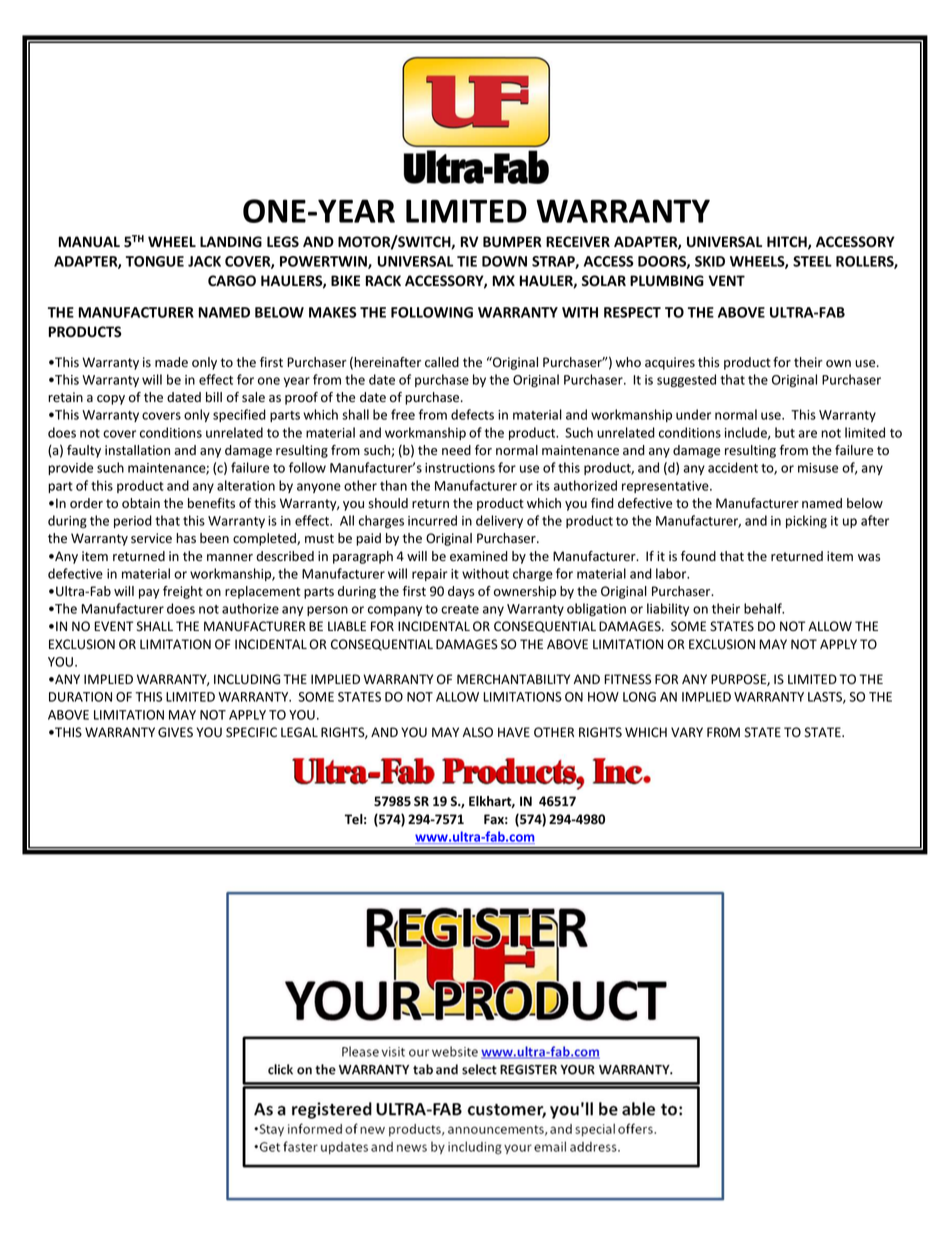 This page has height=1233, width=952. What do you see at coordinates (175, 732) in the page?
I see `GIVES` at bounding box center [175, 732].
